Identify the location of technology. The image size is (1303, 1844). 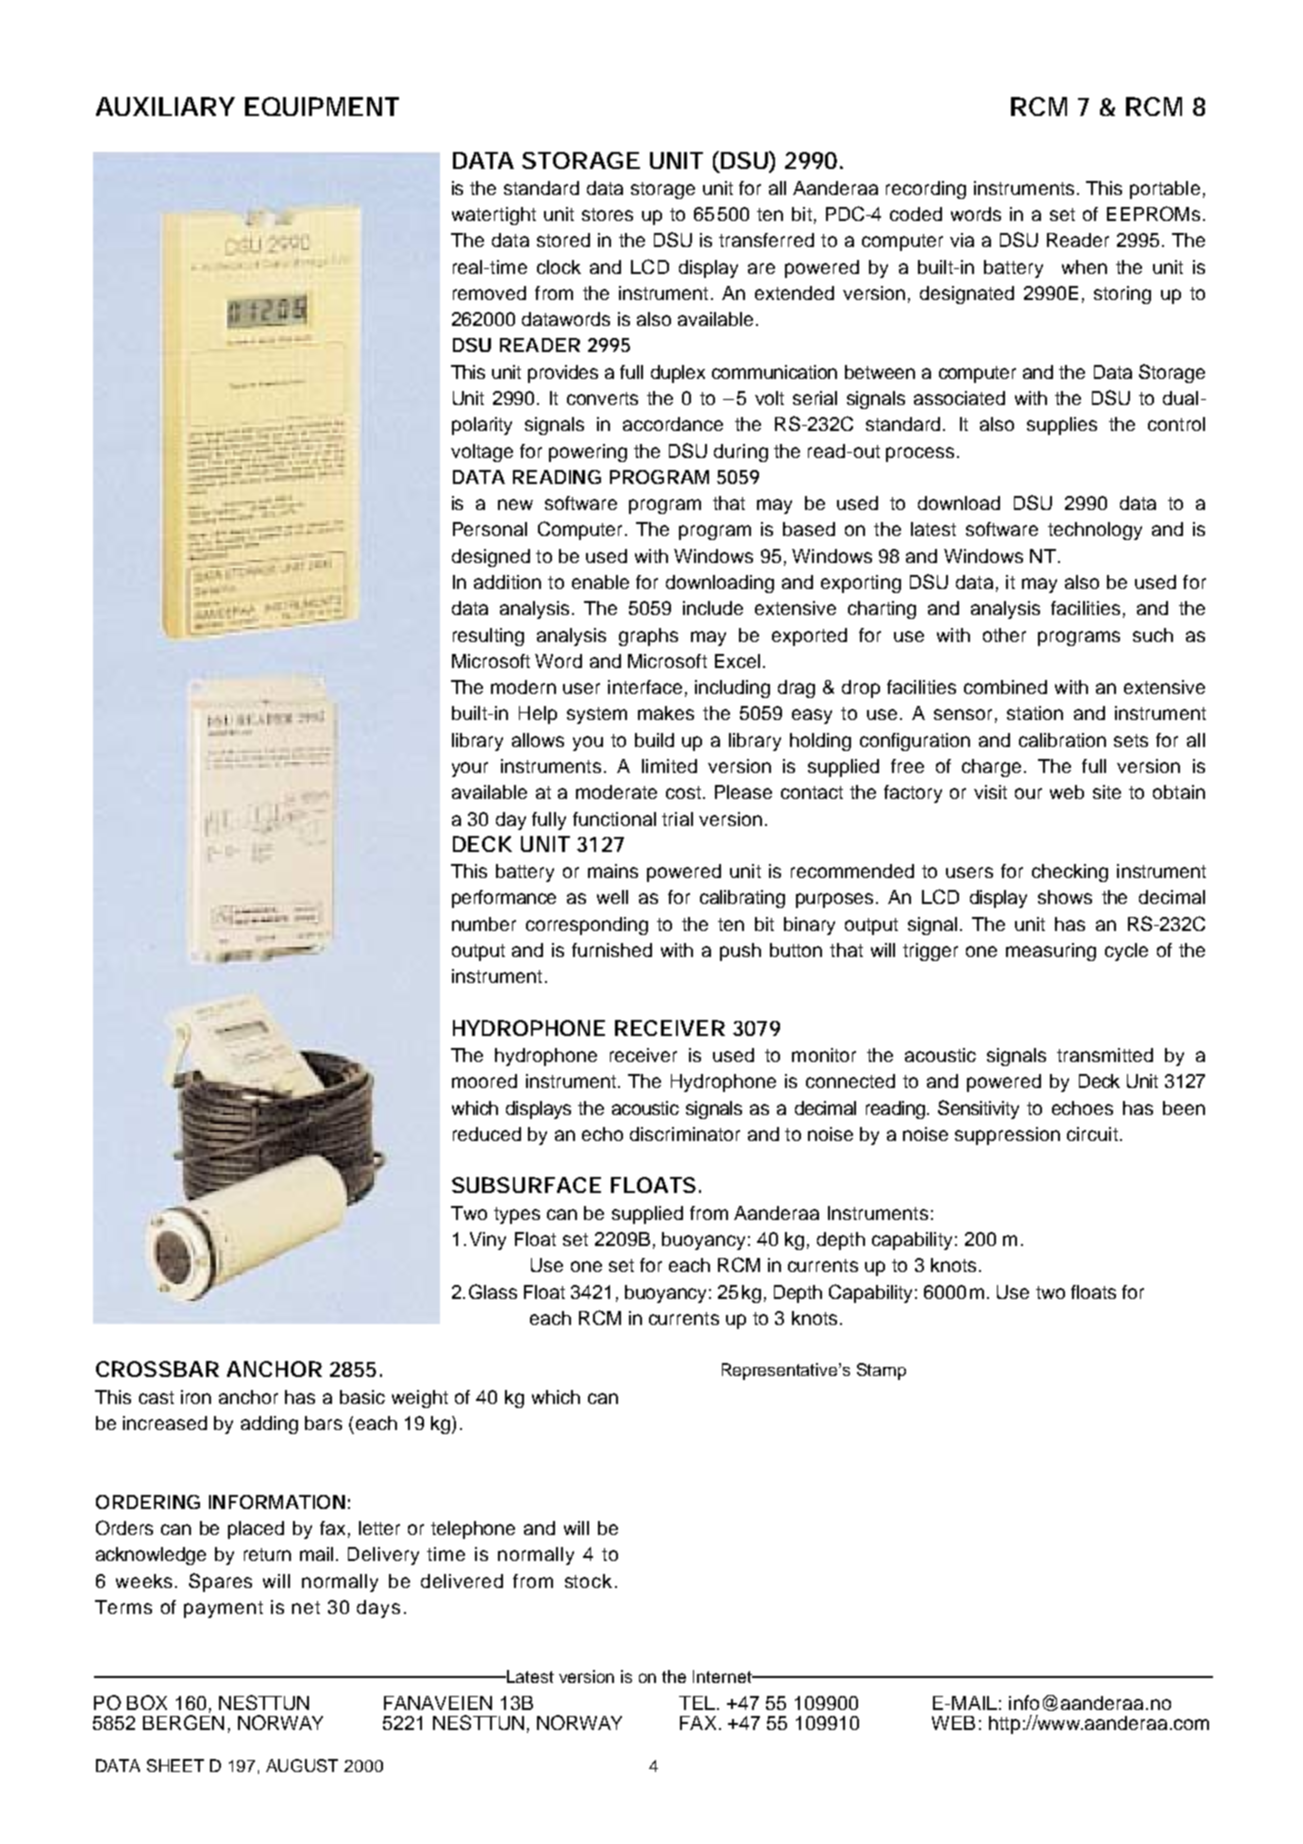
(1095, 531).
